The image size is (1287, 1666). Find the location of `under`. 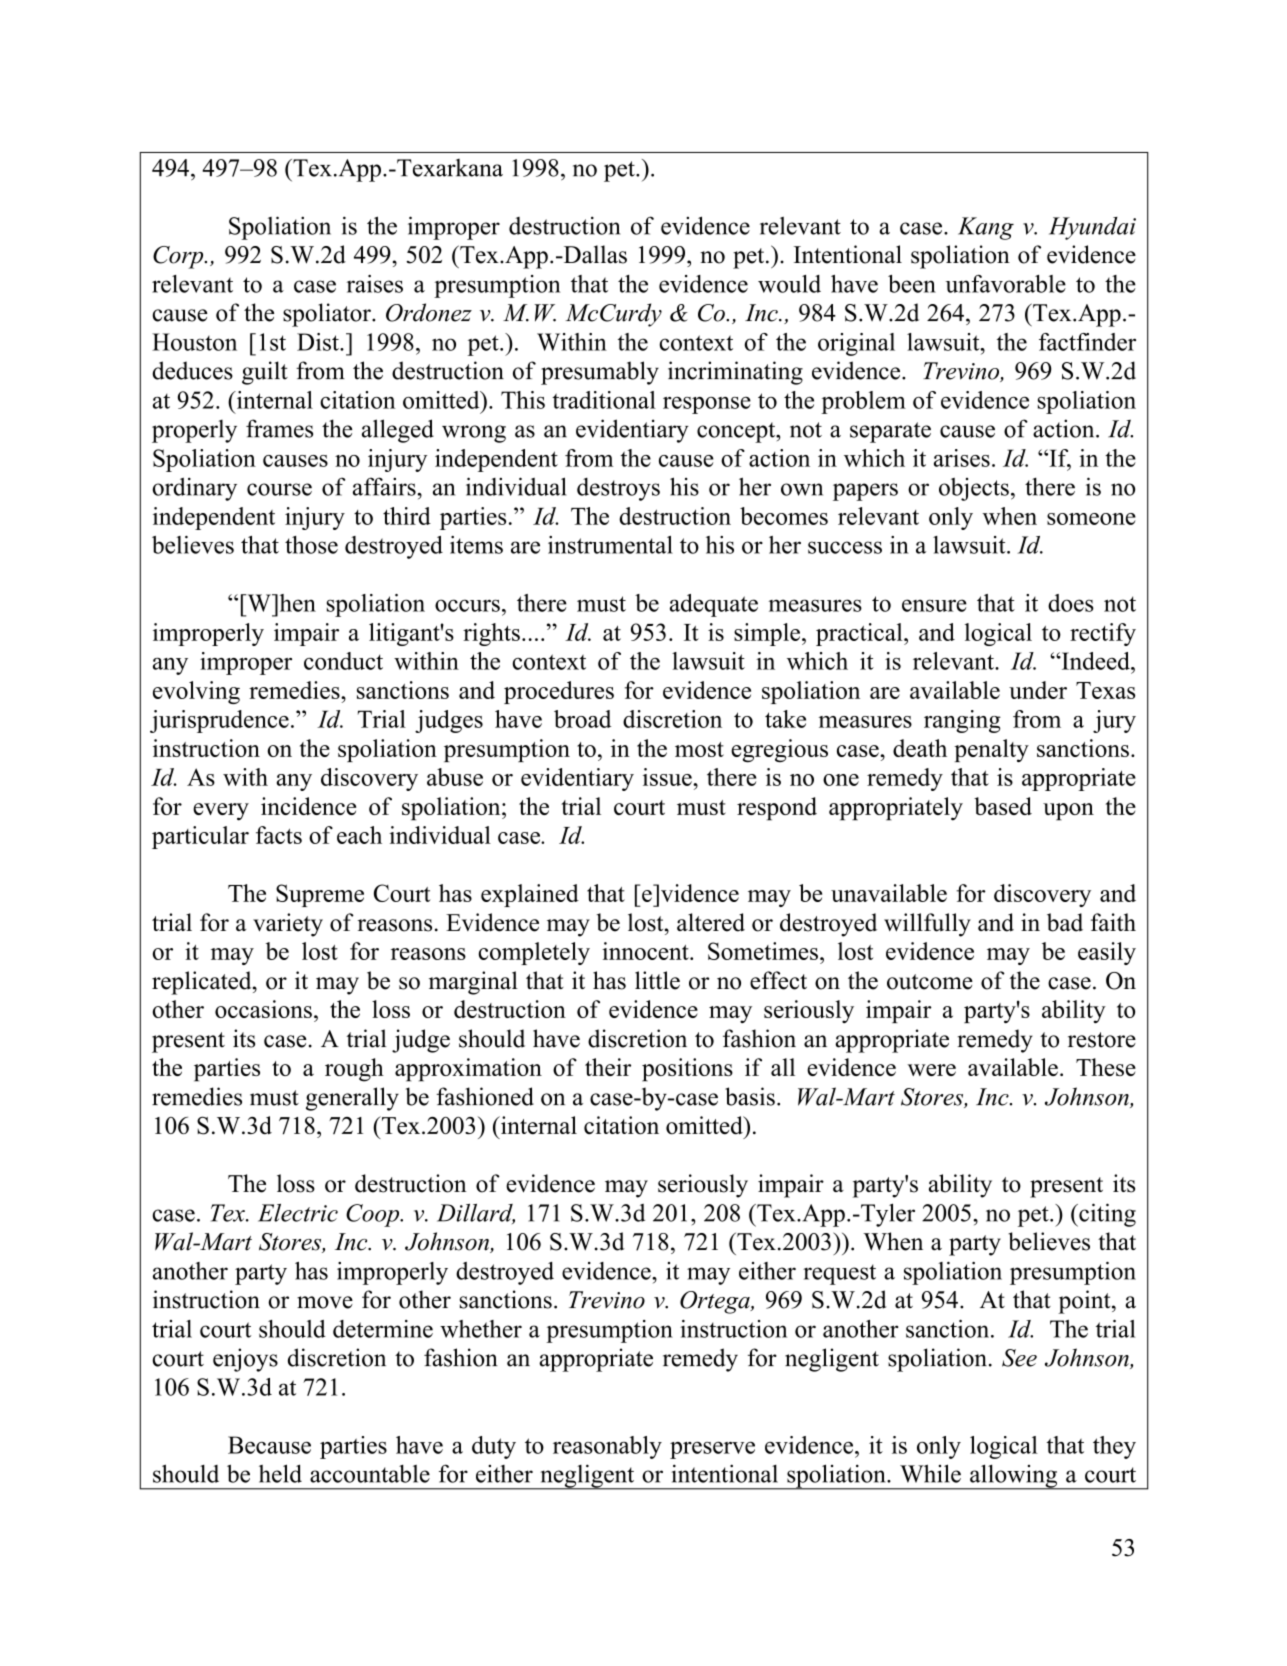

under is located at coordinates (1038, 690).
